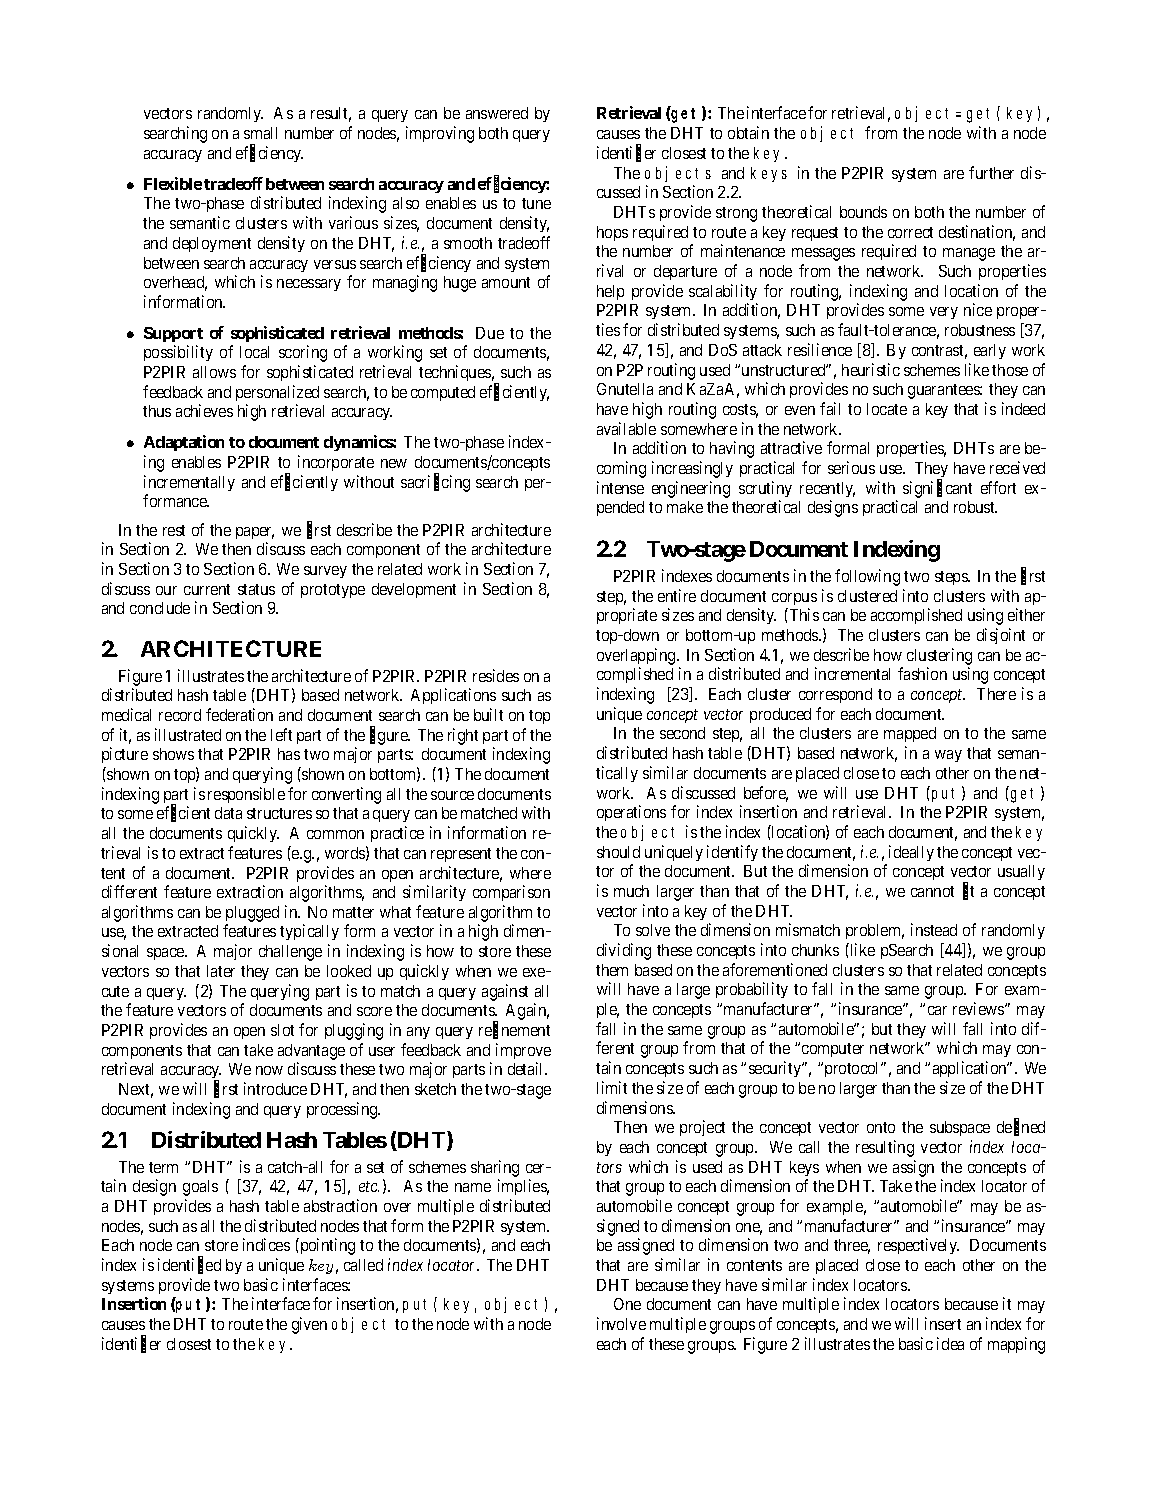 The image size is (1152, 1491). Describe the element at coordinates (934, 929) in the document. I see `instead` at that location.
